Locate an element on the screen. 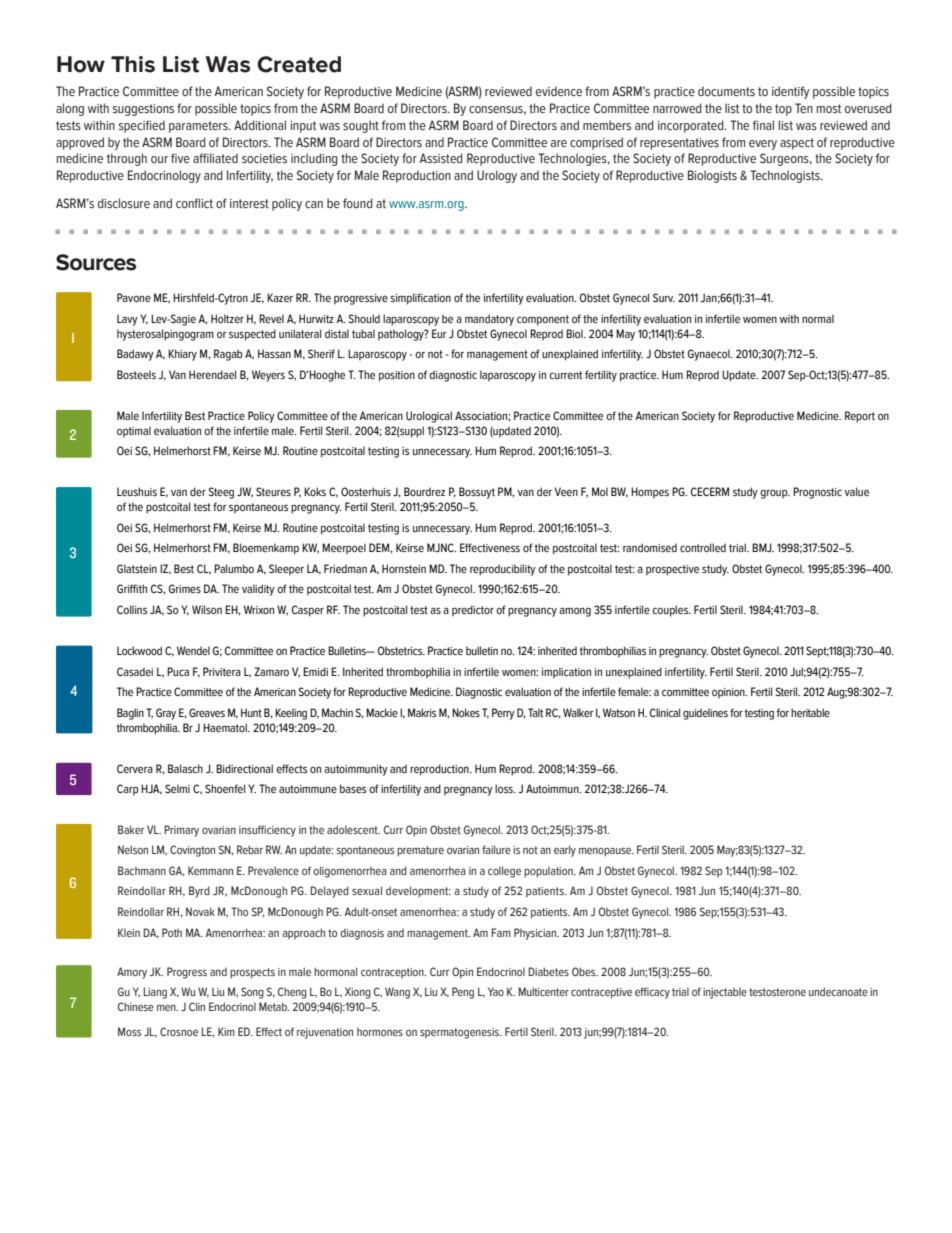 The width and height of the screenshot is (952, 1233). identify is located at coordinates (790, 92).
